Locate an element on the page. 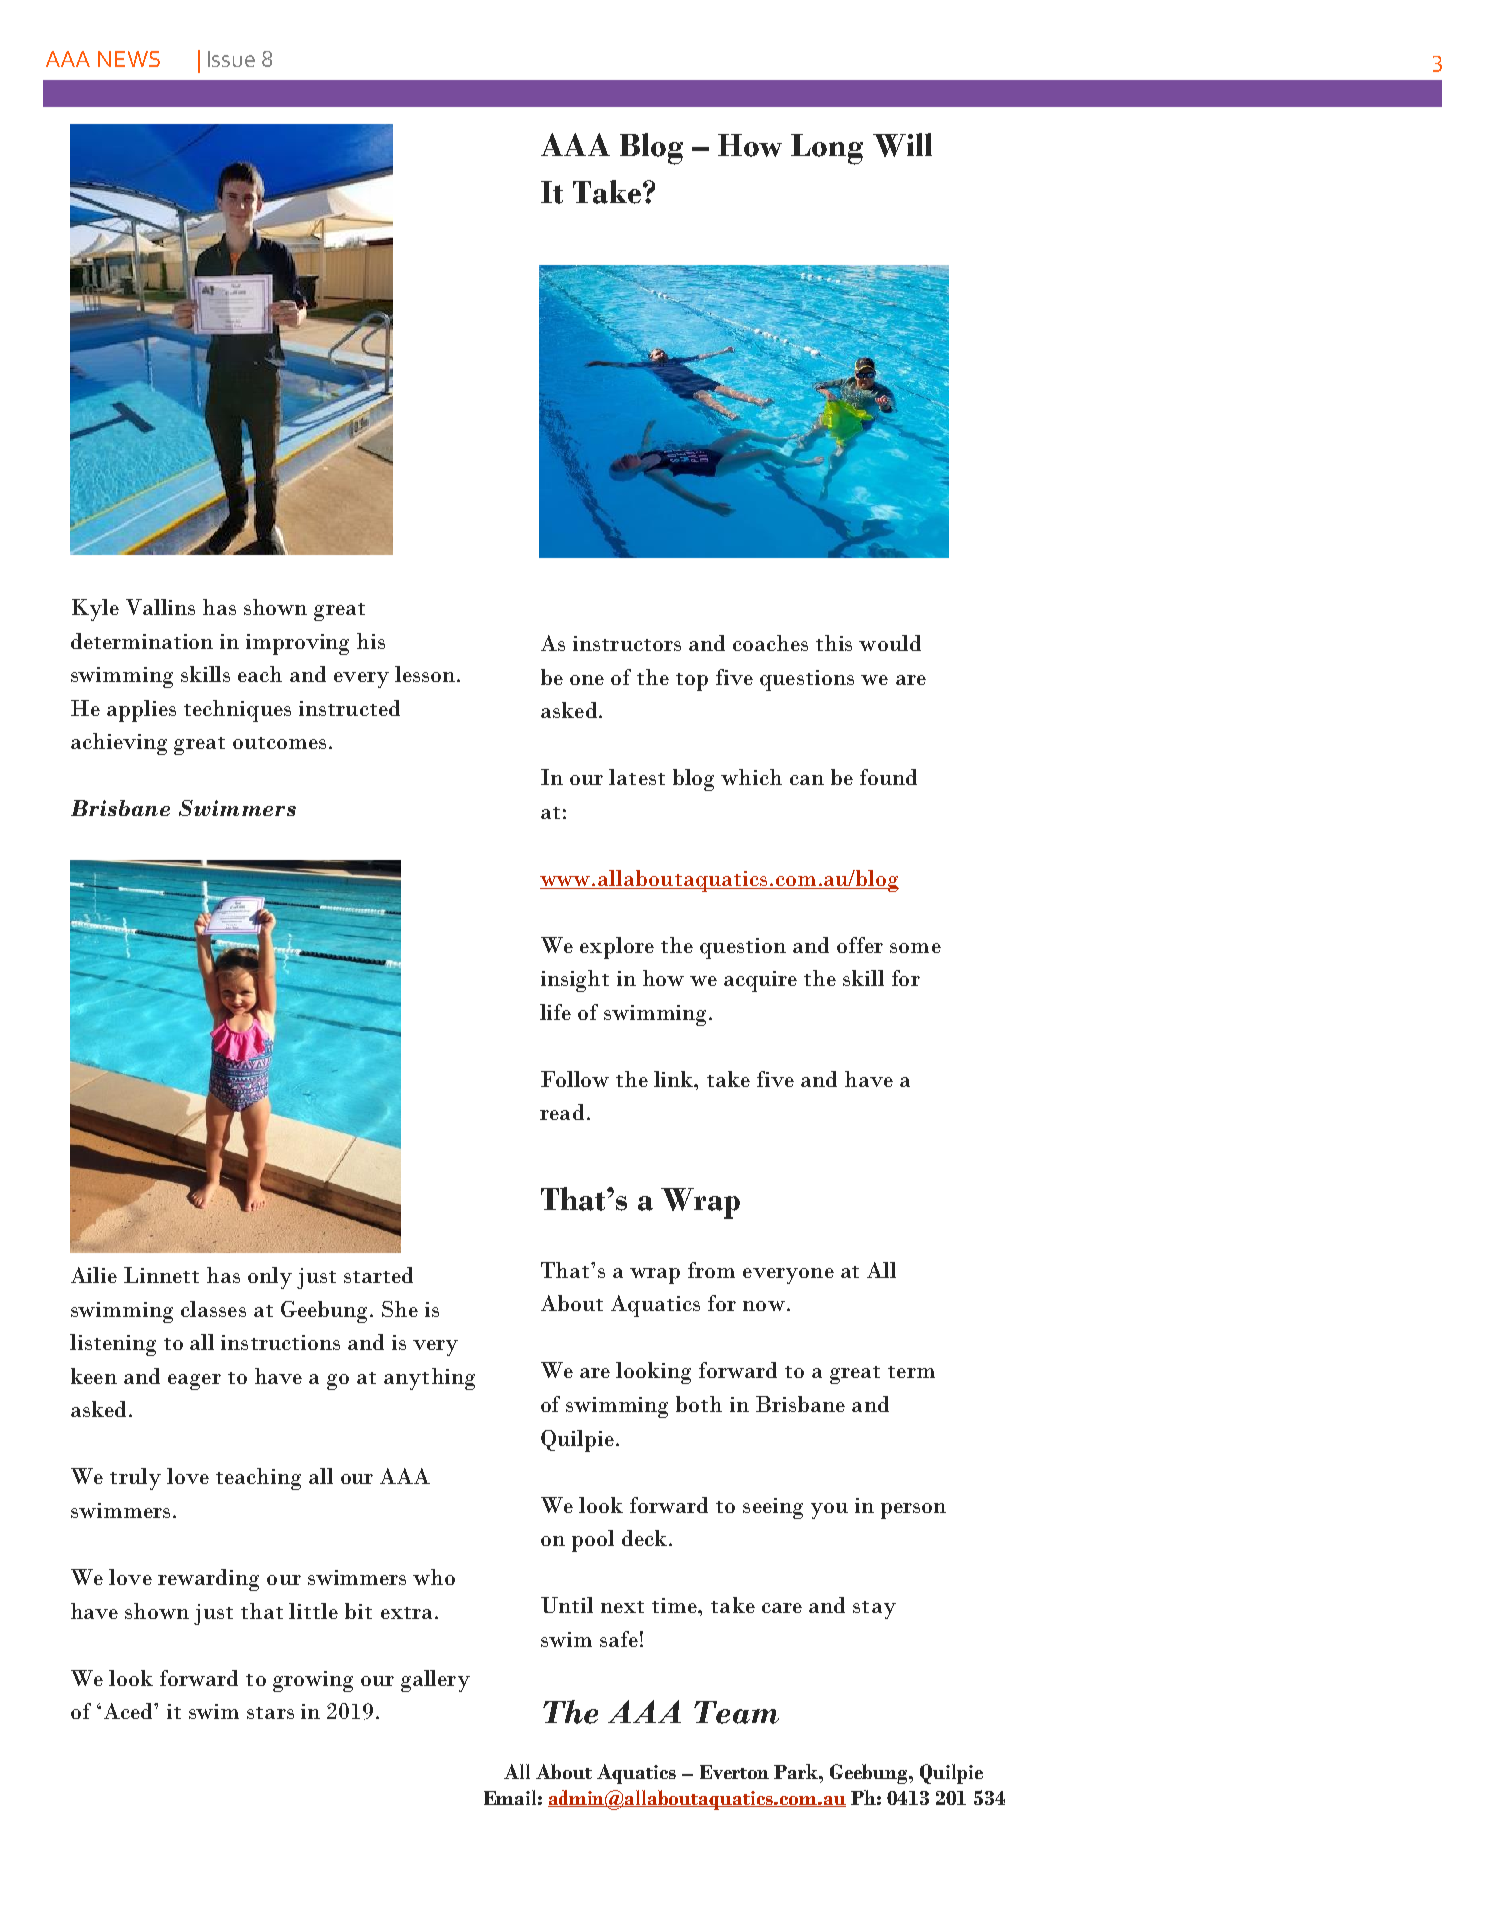 This page has height=1925, width=1488. Will is located at coordinates (902, 145).
